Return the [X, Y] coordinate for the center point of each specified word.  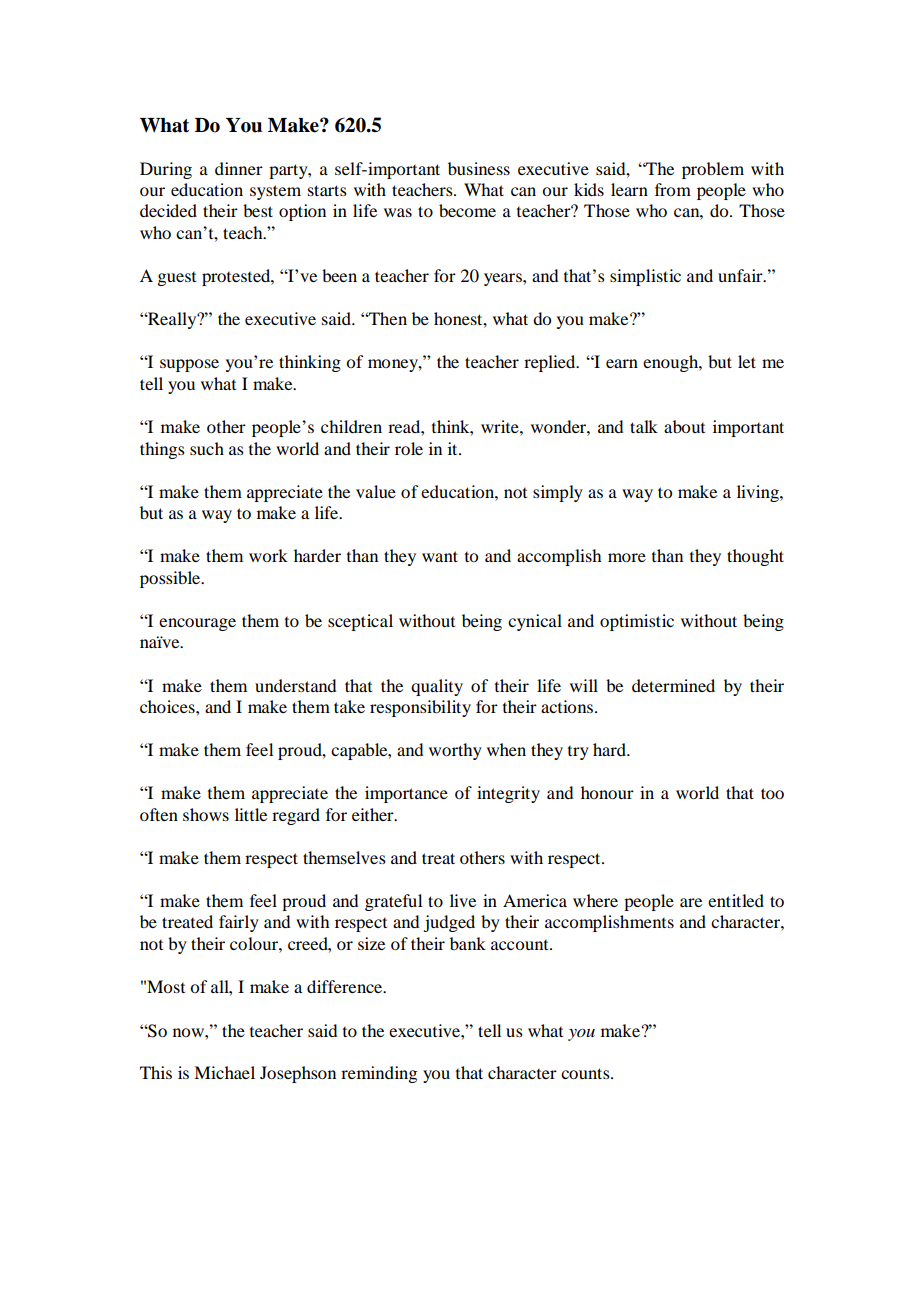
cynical [535, 622]
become [467, 210]
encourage [197, 624]
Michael [224, 1072]
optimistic [637, 622]
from [673, 189]
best [258, 210]
